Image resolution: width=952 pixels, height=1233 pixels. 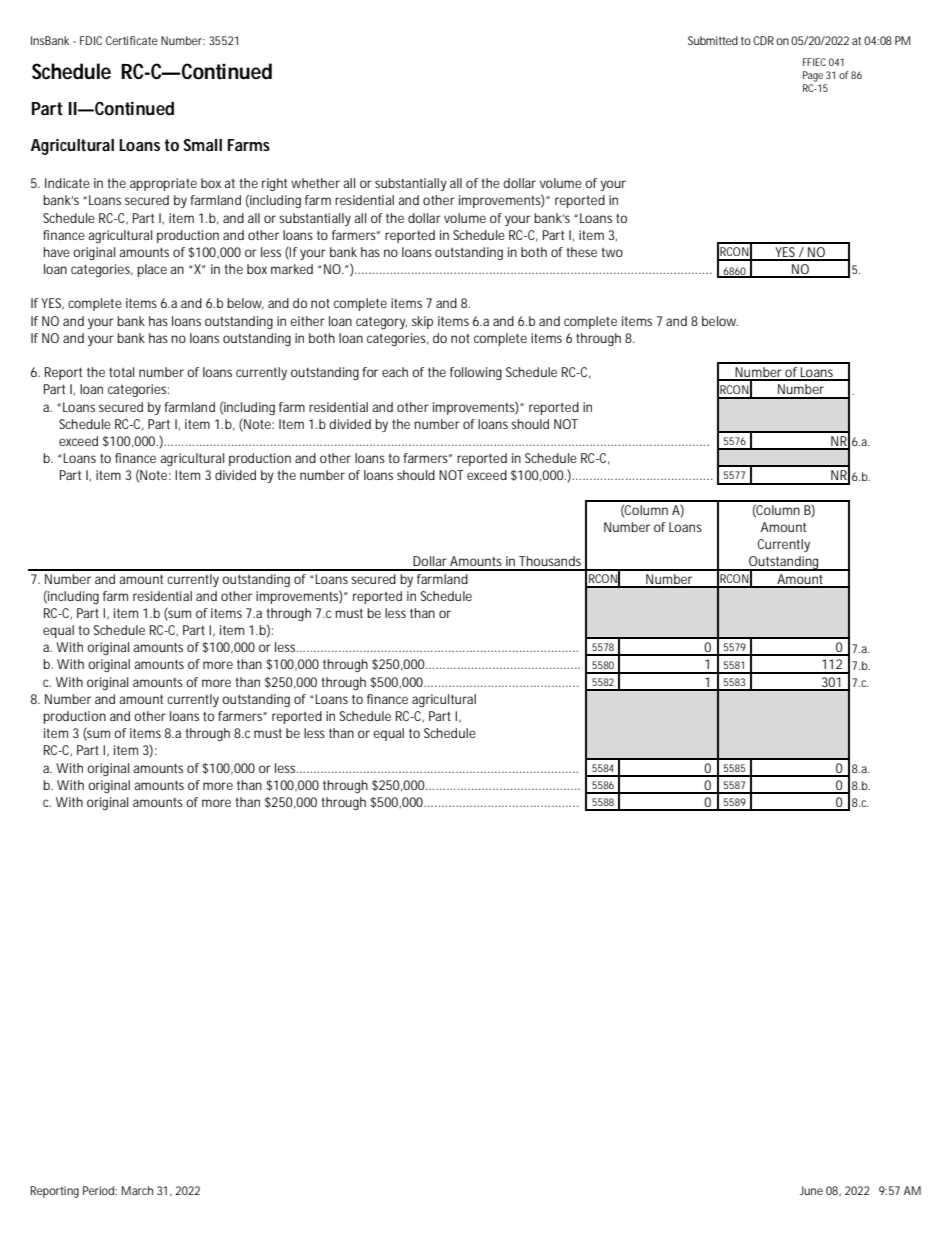 I want to click on two, so click(x=612, y=252).
